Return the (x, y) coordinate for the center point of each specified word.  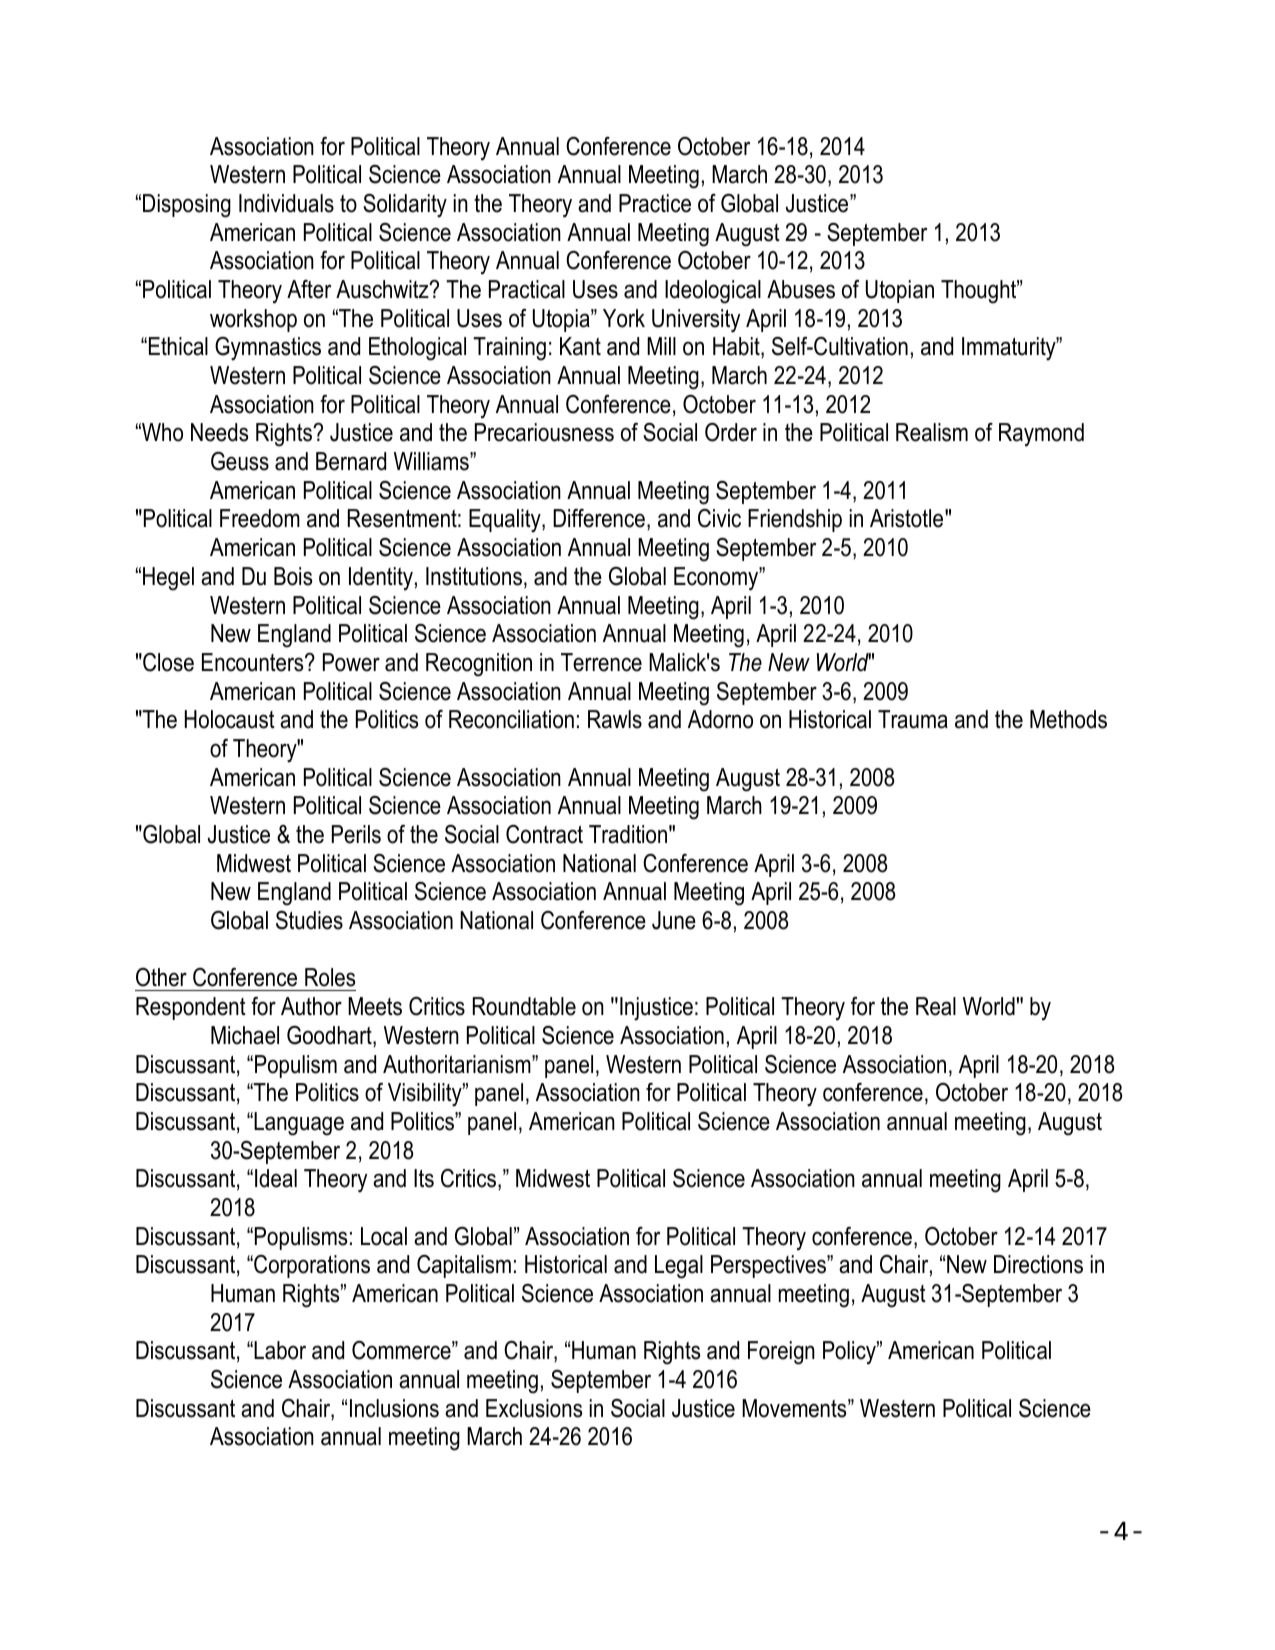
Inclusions (394, 1408)
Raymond (1041, 435)
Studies (309, 920)
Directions (1038, 1264)
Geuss (240, 461)
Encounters (254, 662)
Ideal (276, 1178)
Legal (679, 1267)
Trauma (913, 719)
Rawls (615, 719)
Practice (655, 203)
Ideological (713, 292)
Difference (599, 518)
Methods (1068, 719)
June (674, 920)
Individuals (286, 203)
